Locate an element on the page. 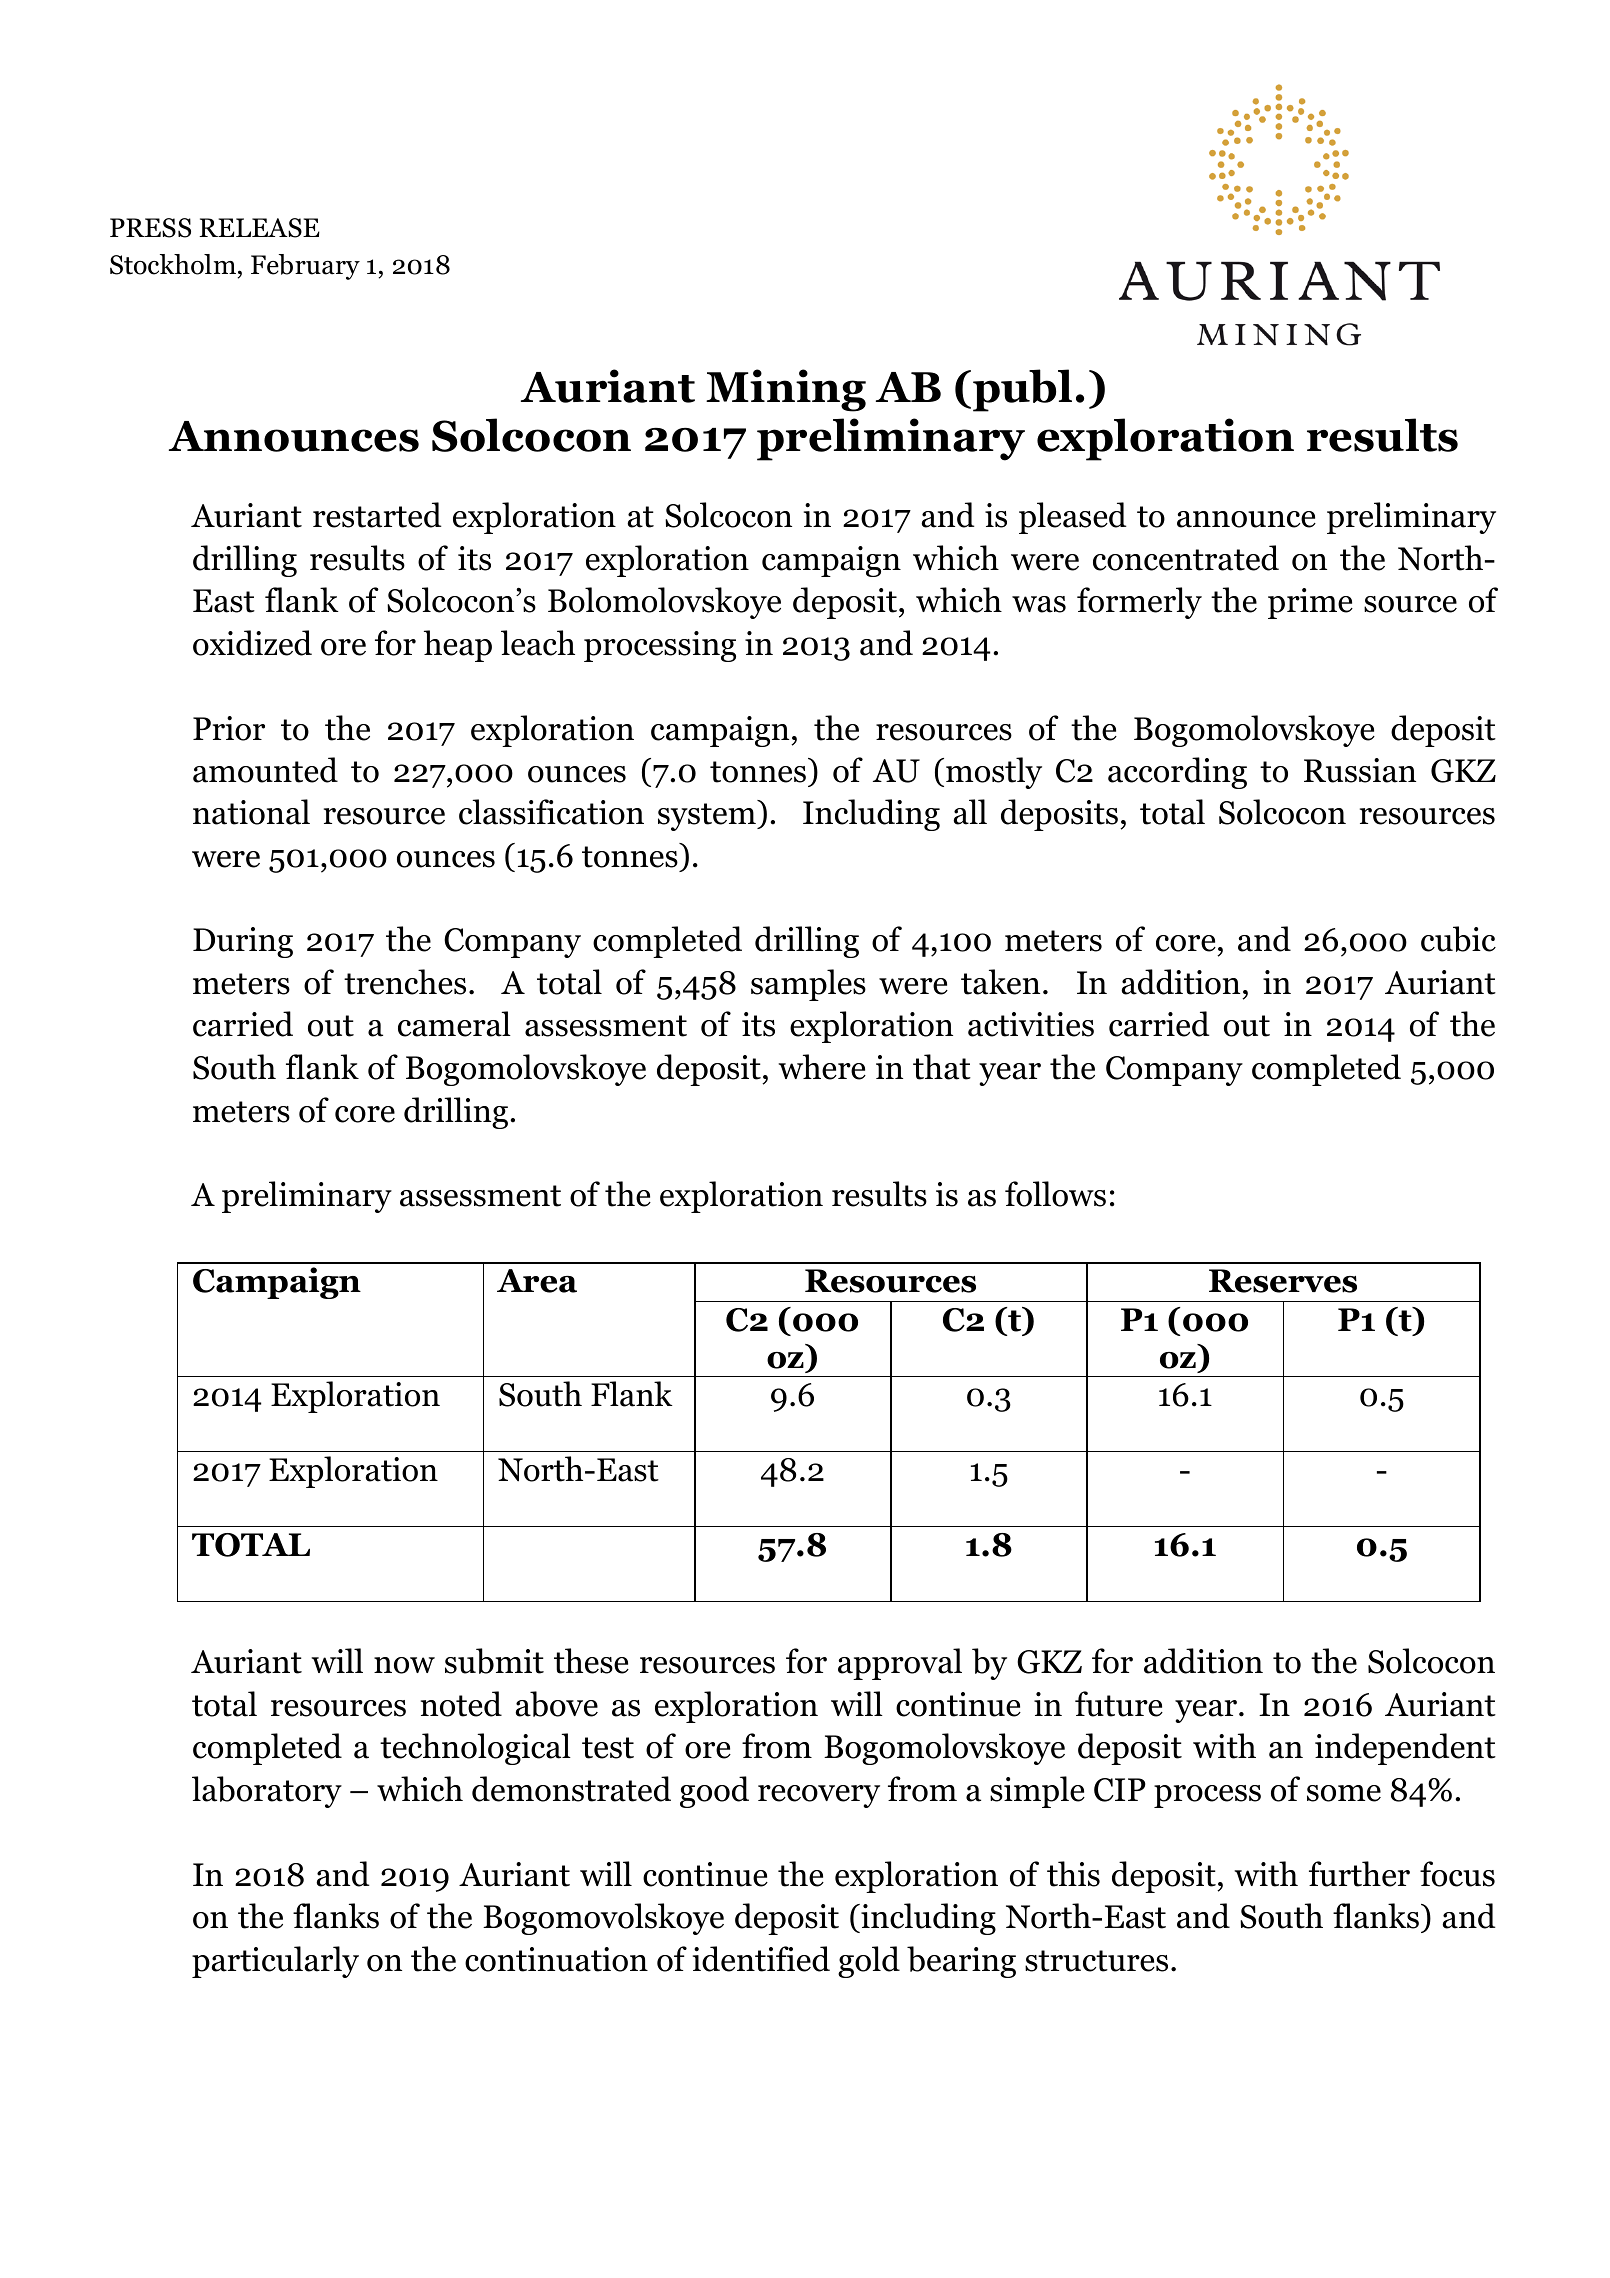 The image size is (1610, 2278). Mining is located at coordinates (786, 390).
